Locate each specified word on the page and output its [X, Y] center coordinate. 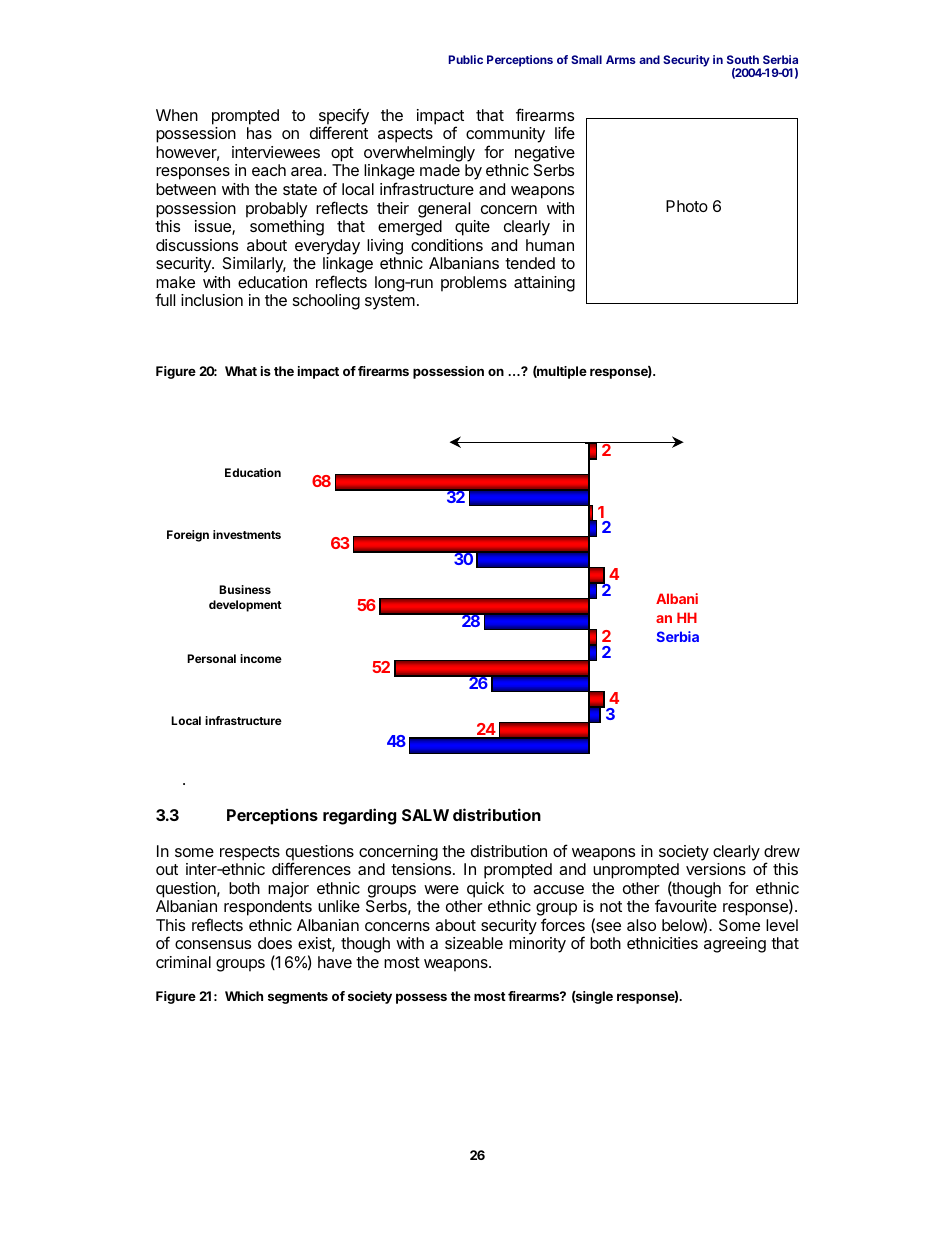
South [743, 59]
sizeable [474, 943]
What [241, 371]
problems [474, 284]
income [261, 658]
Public [466, 59]
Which [244, 996]
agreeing [735, 945]
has [259, 133]
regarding [359, 816]
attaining [544, 284]
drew [782, 851]
